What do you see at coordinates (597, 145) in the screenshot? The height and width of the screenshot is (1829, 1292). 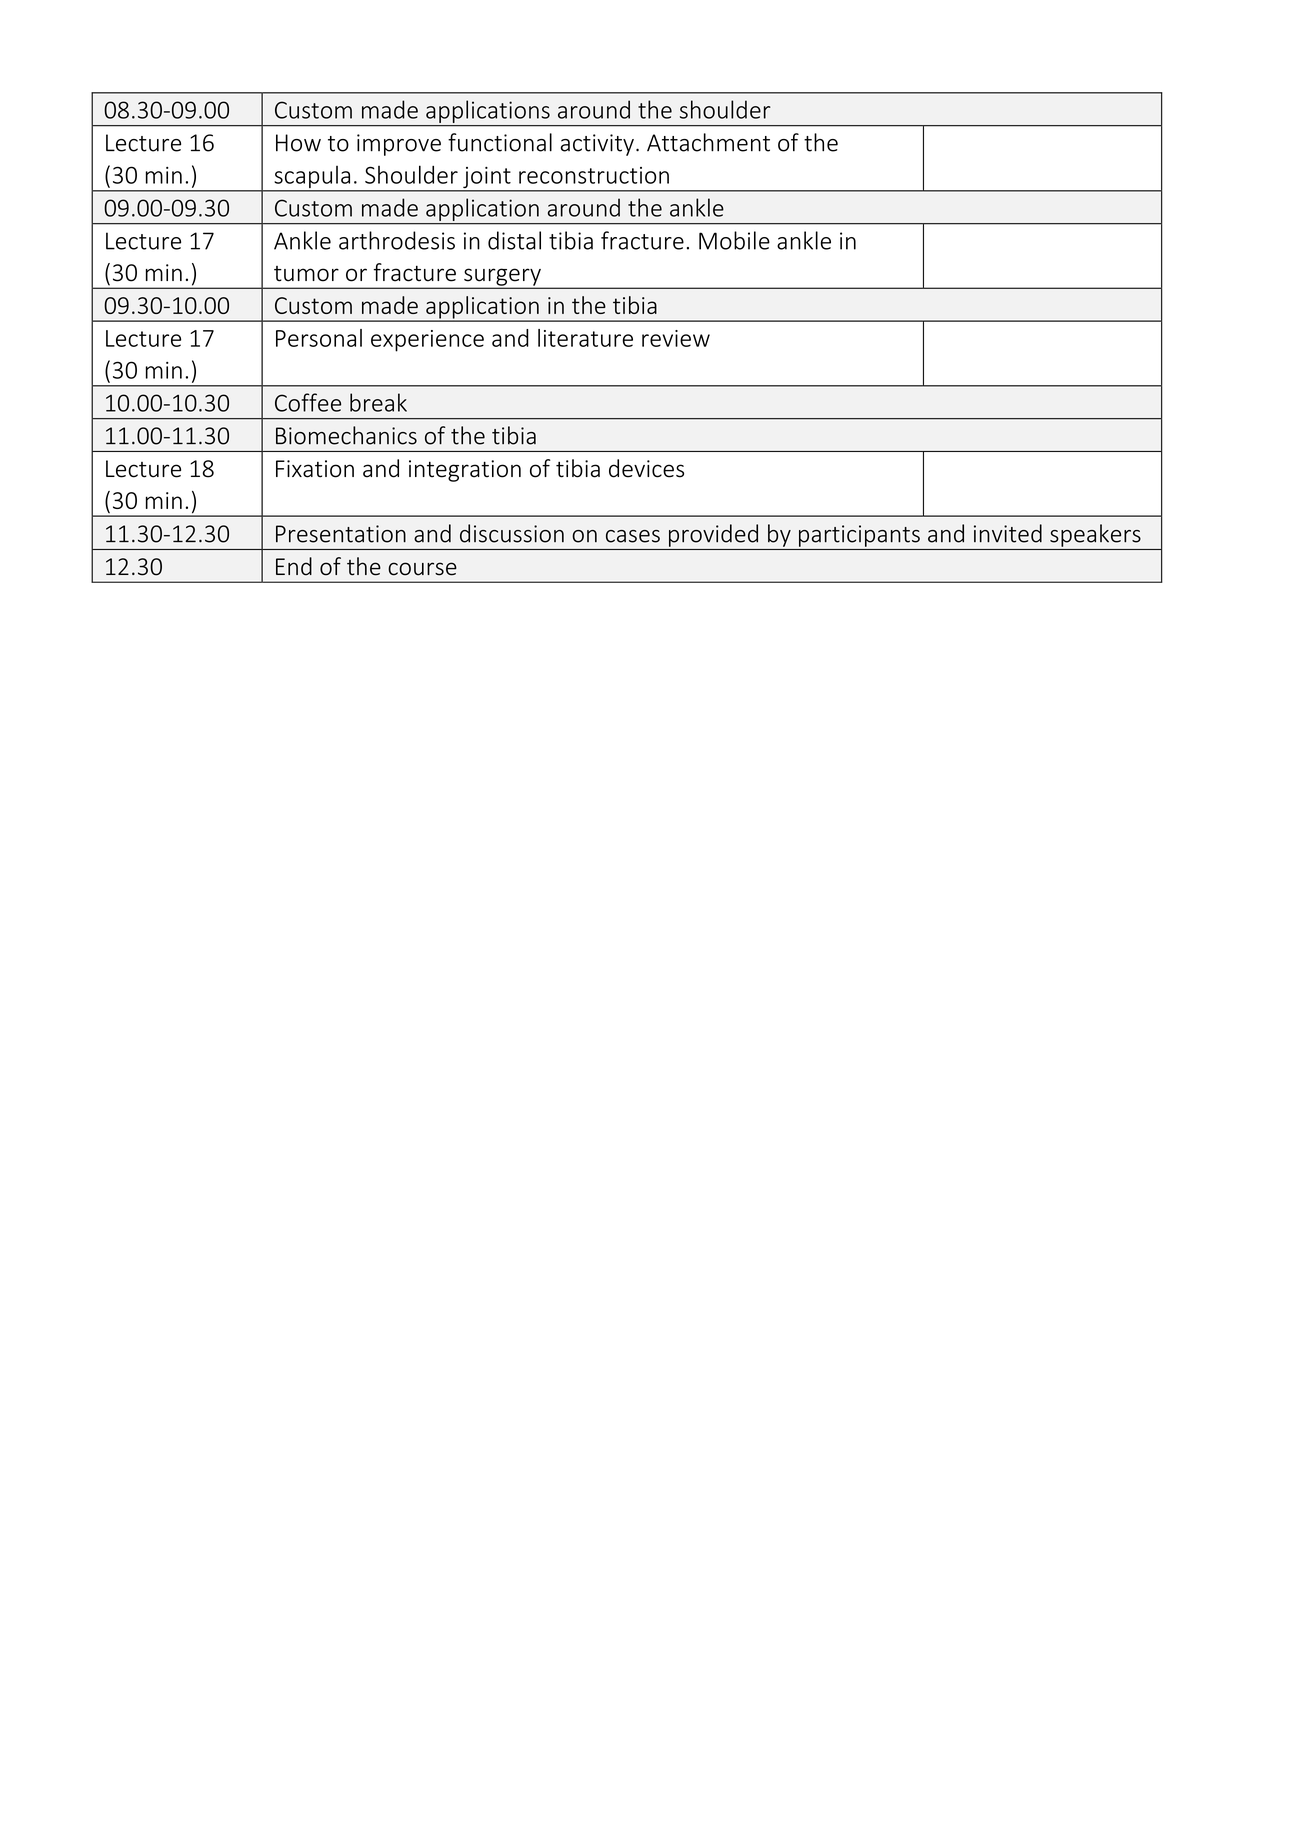 I see `activity` at bounding box center [597, 145].
